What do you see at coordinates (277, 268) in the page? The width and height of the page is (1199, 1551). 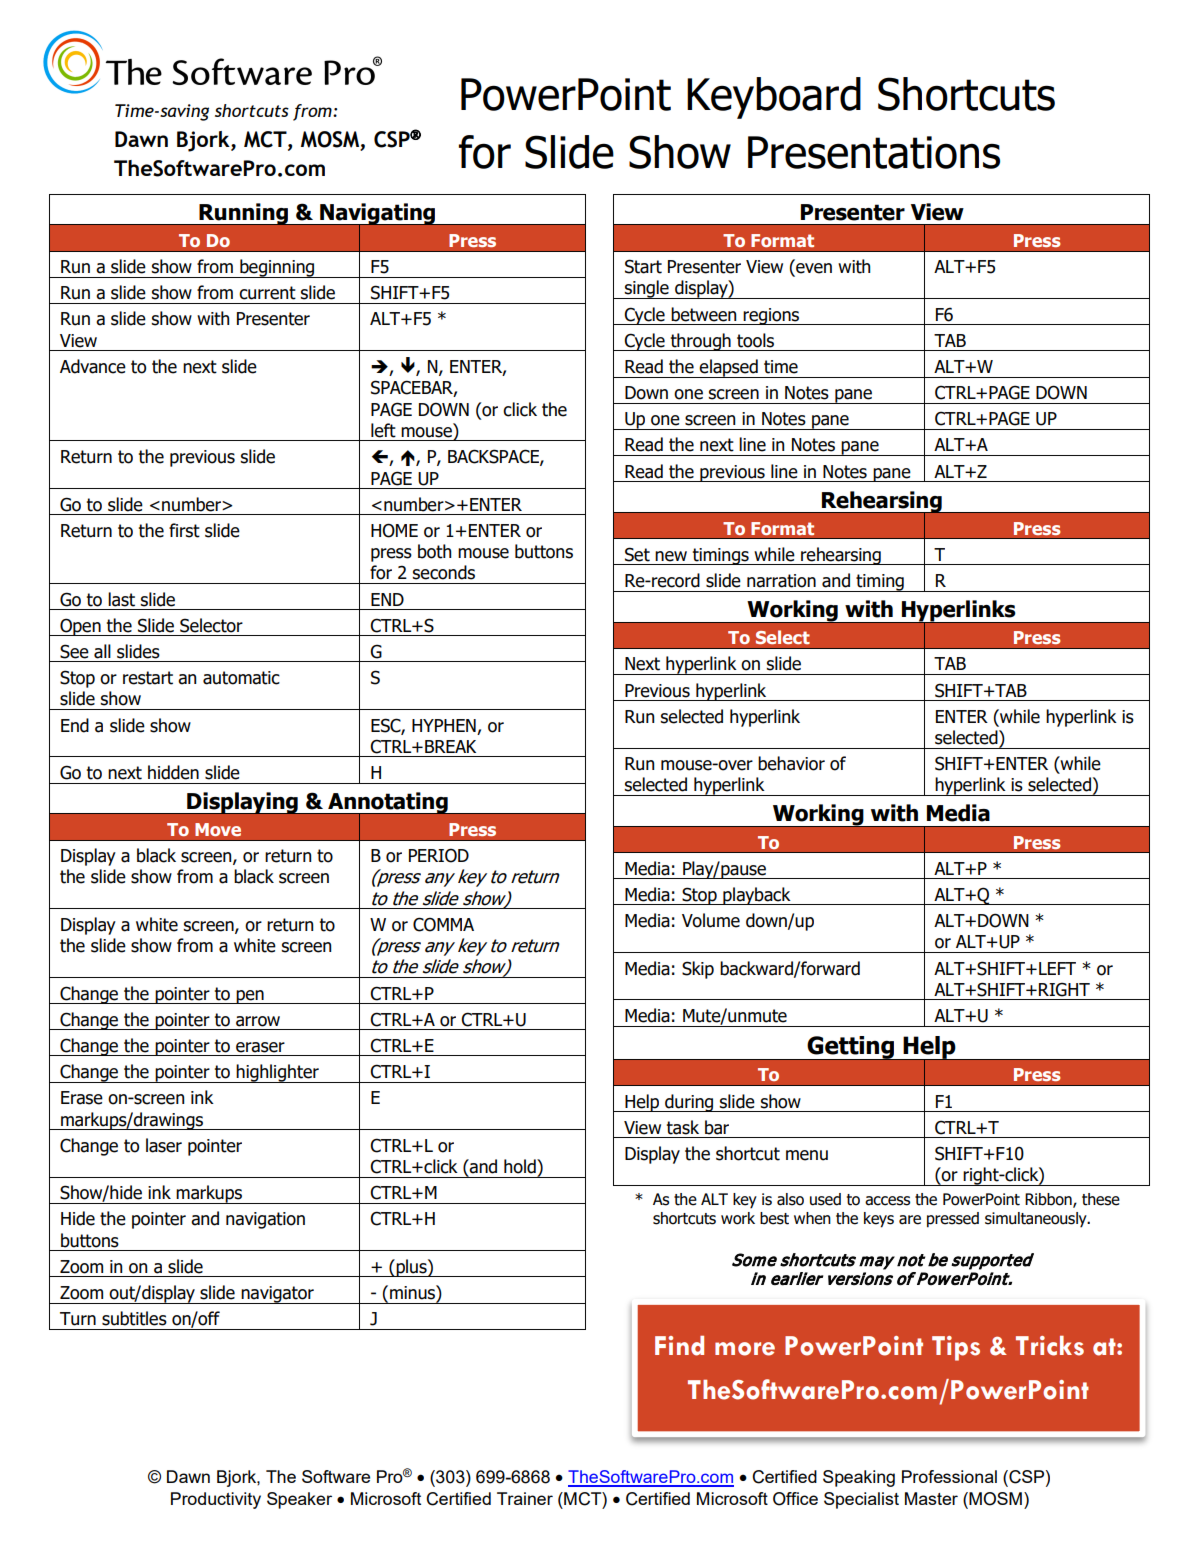 I see `beginning` at bounding box center [277, 268].
